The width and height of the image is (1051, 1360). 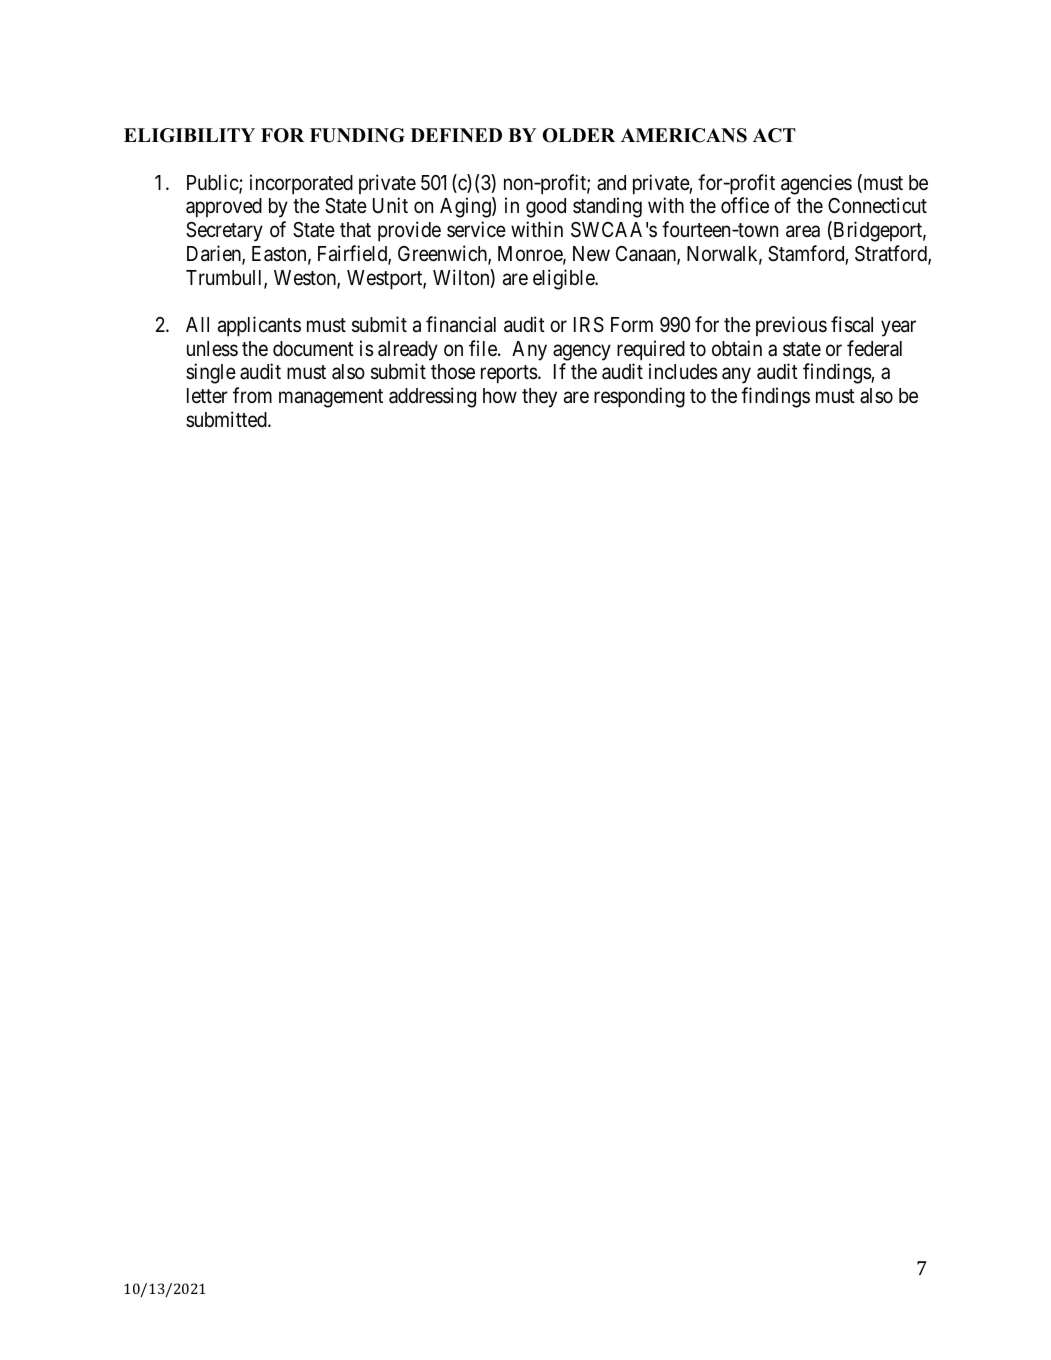 I want to click on ACT, so click(x=774, y=135).
